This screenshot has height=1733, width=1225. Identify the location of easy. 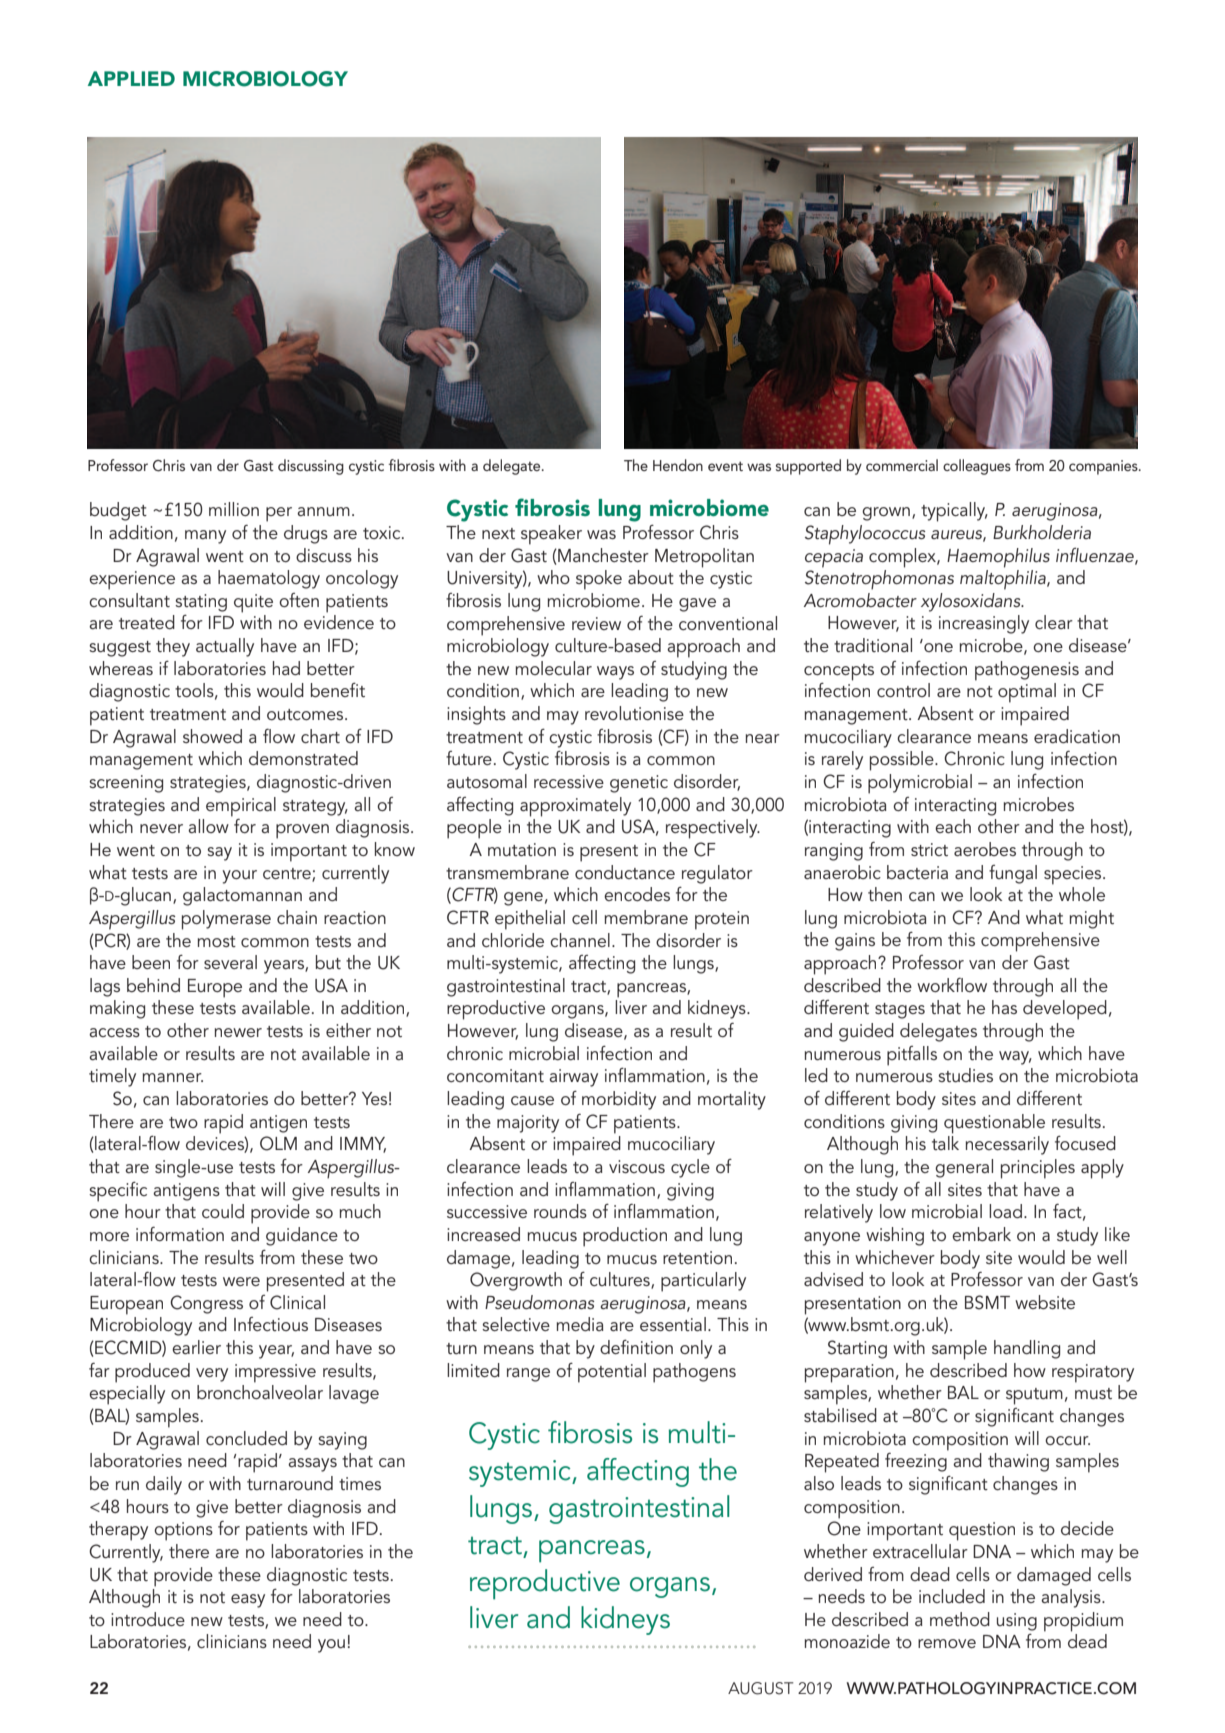
(248, 1601).
